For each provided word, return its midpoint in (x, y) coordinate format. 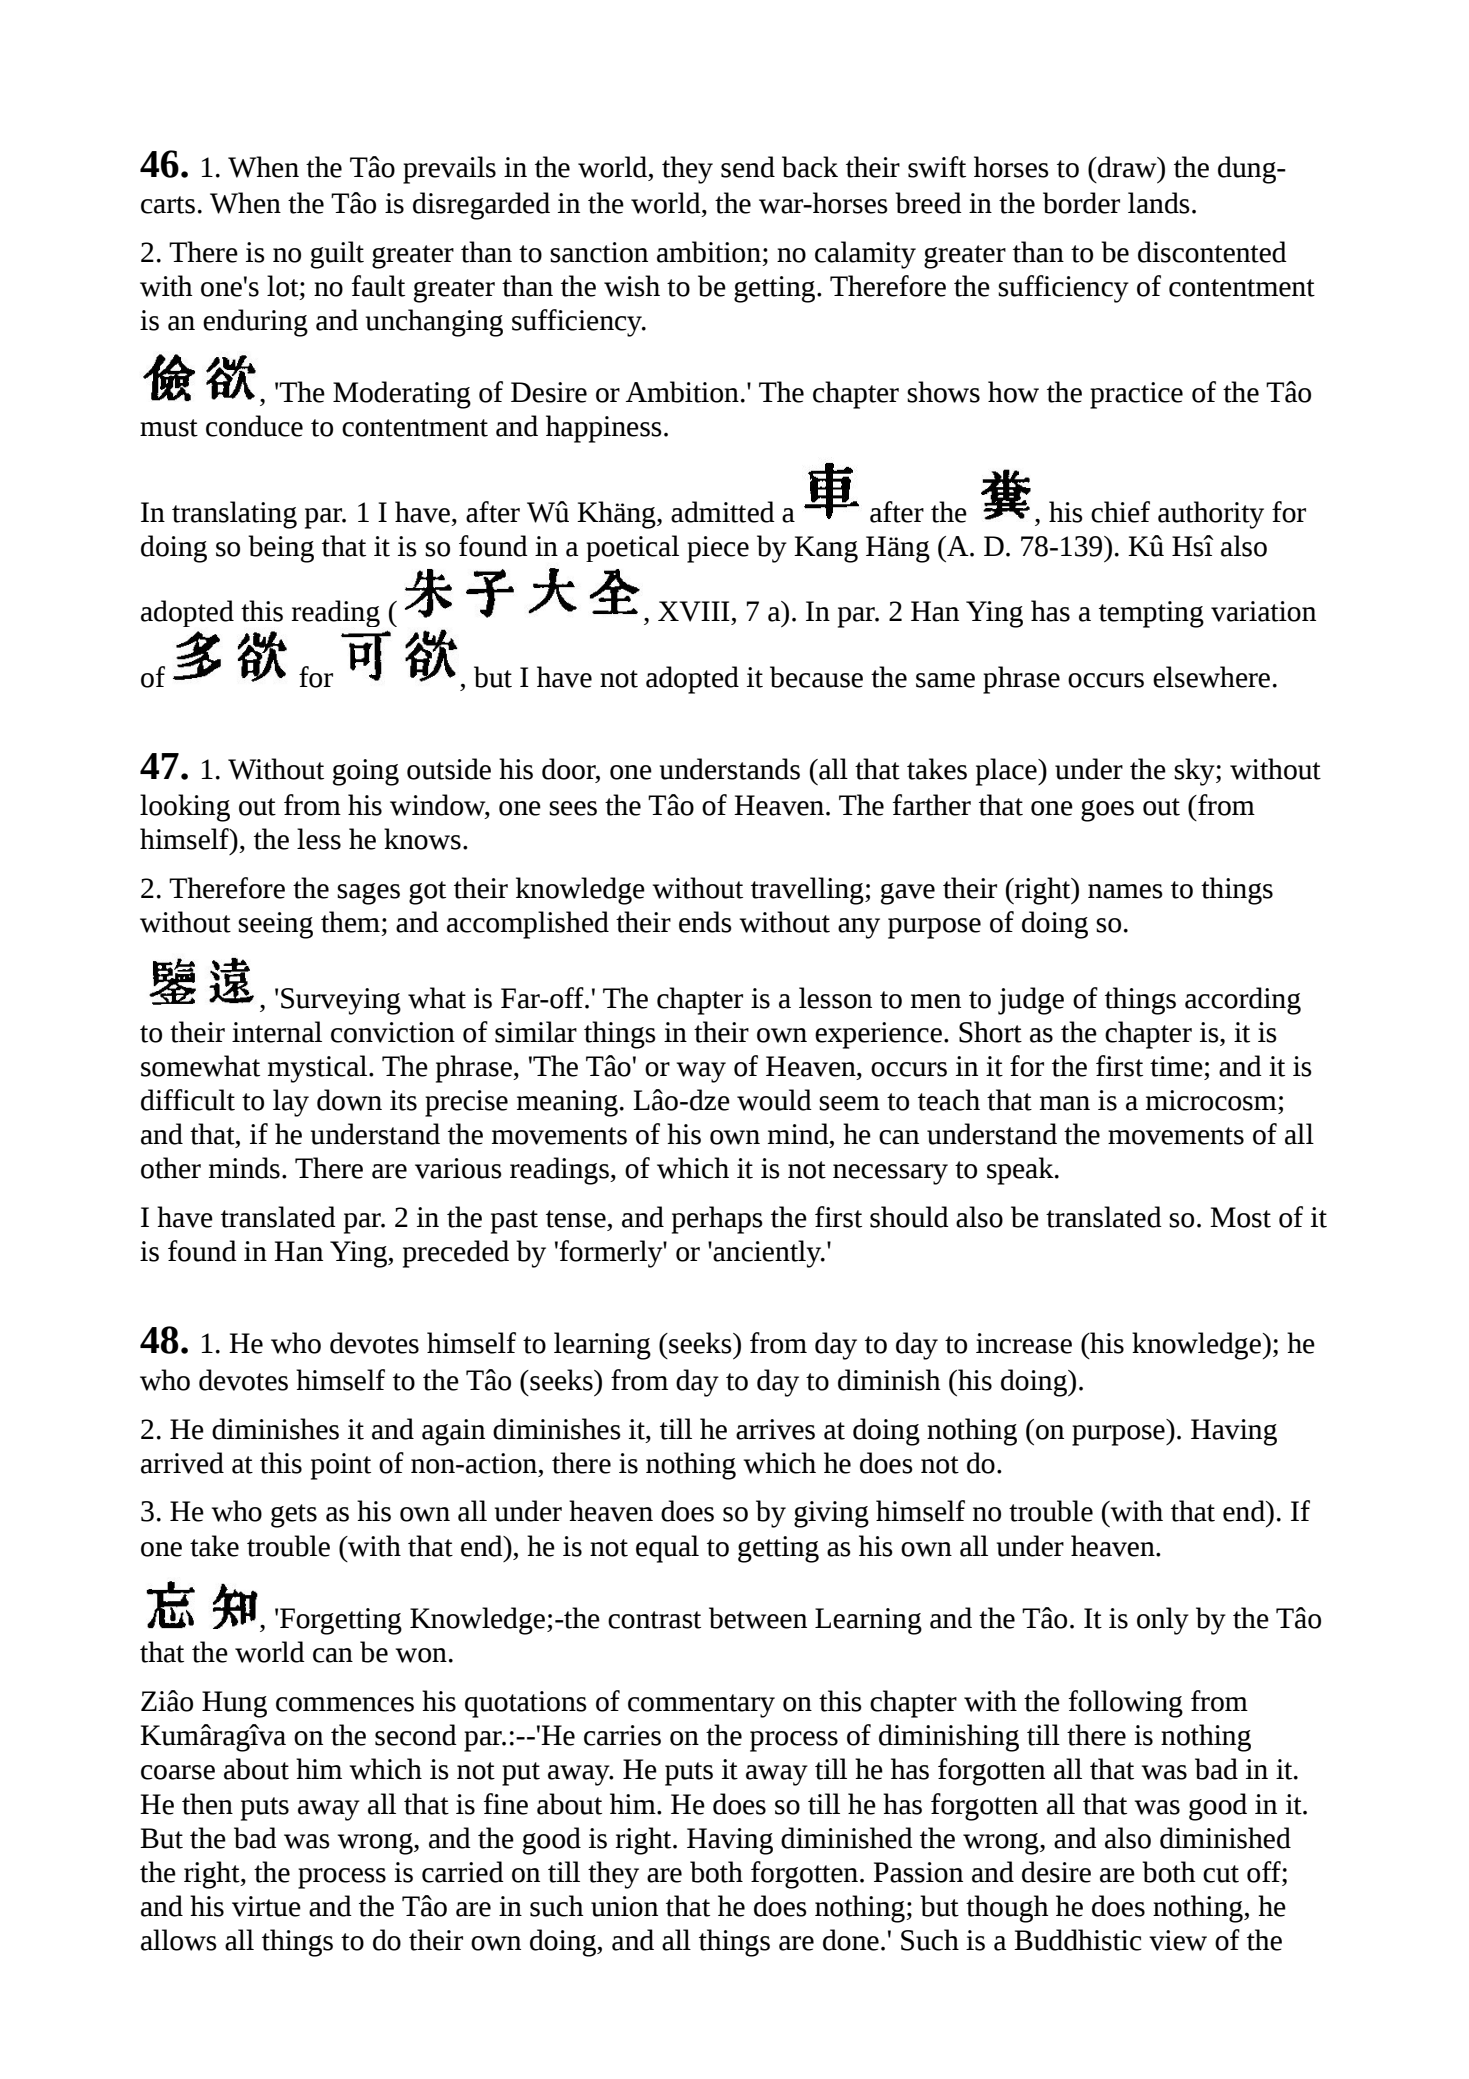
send (748, 167)
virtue (266, 1906)
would (774, 1100)
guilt (337, 255)
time (1176, 1066)
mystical (319, 1069)
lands (1159, 203)
